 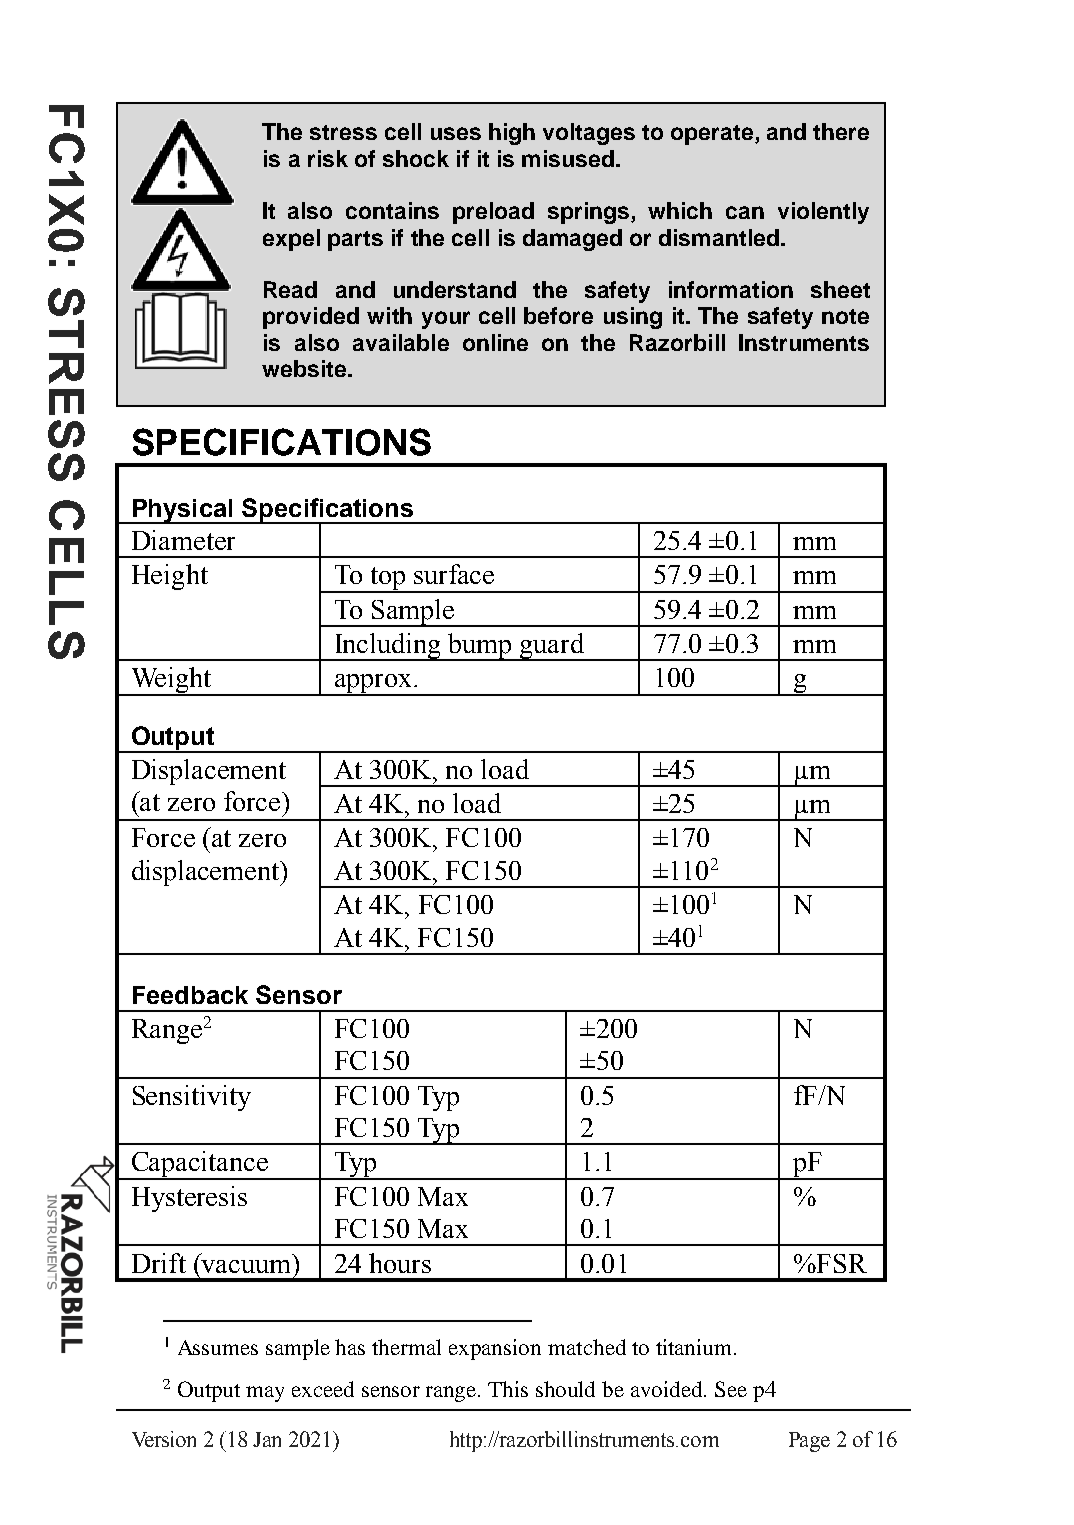 I want to click on Physical, so click(x=182, y=511).
